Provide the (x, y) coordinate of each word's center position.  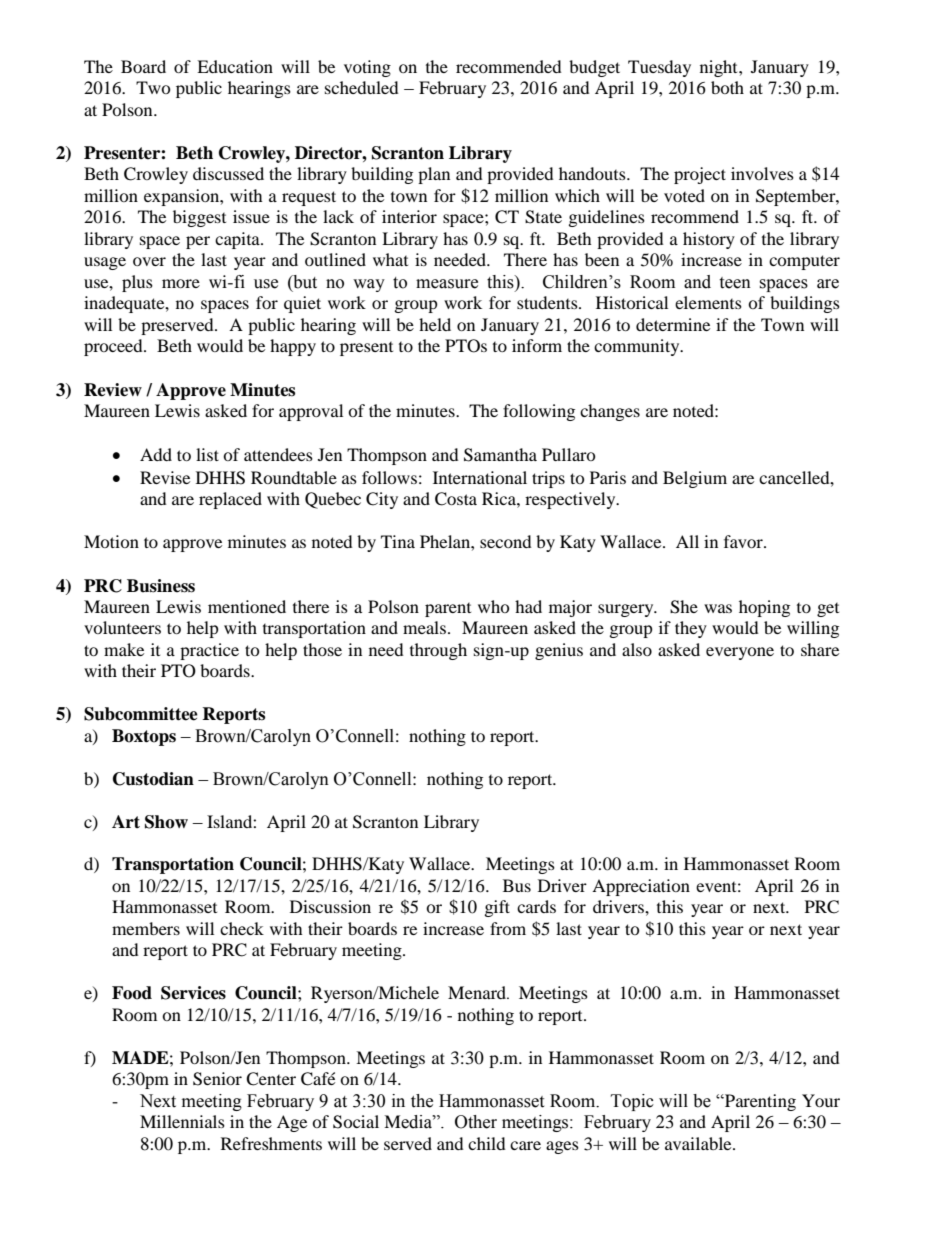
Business (161, 586)
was (718, 608)
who (494, 606)
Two (153, 87)
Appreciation (641, 887)
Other (476, 1122)
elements (708, 302)
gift (497, 908)
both (727, 87)
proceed (114, 347)
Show (166, 822)
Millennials (182, 1121)
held (435, 324)
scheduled (362, 87)
